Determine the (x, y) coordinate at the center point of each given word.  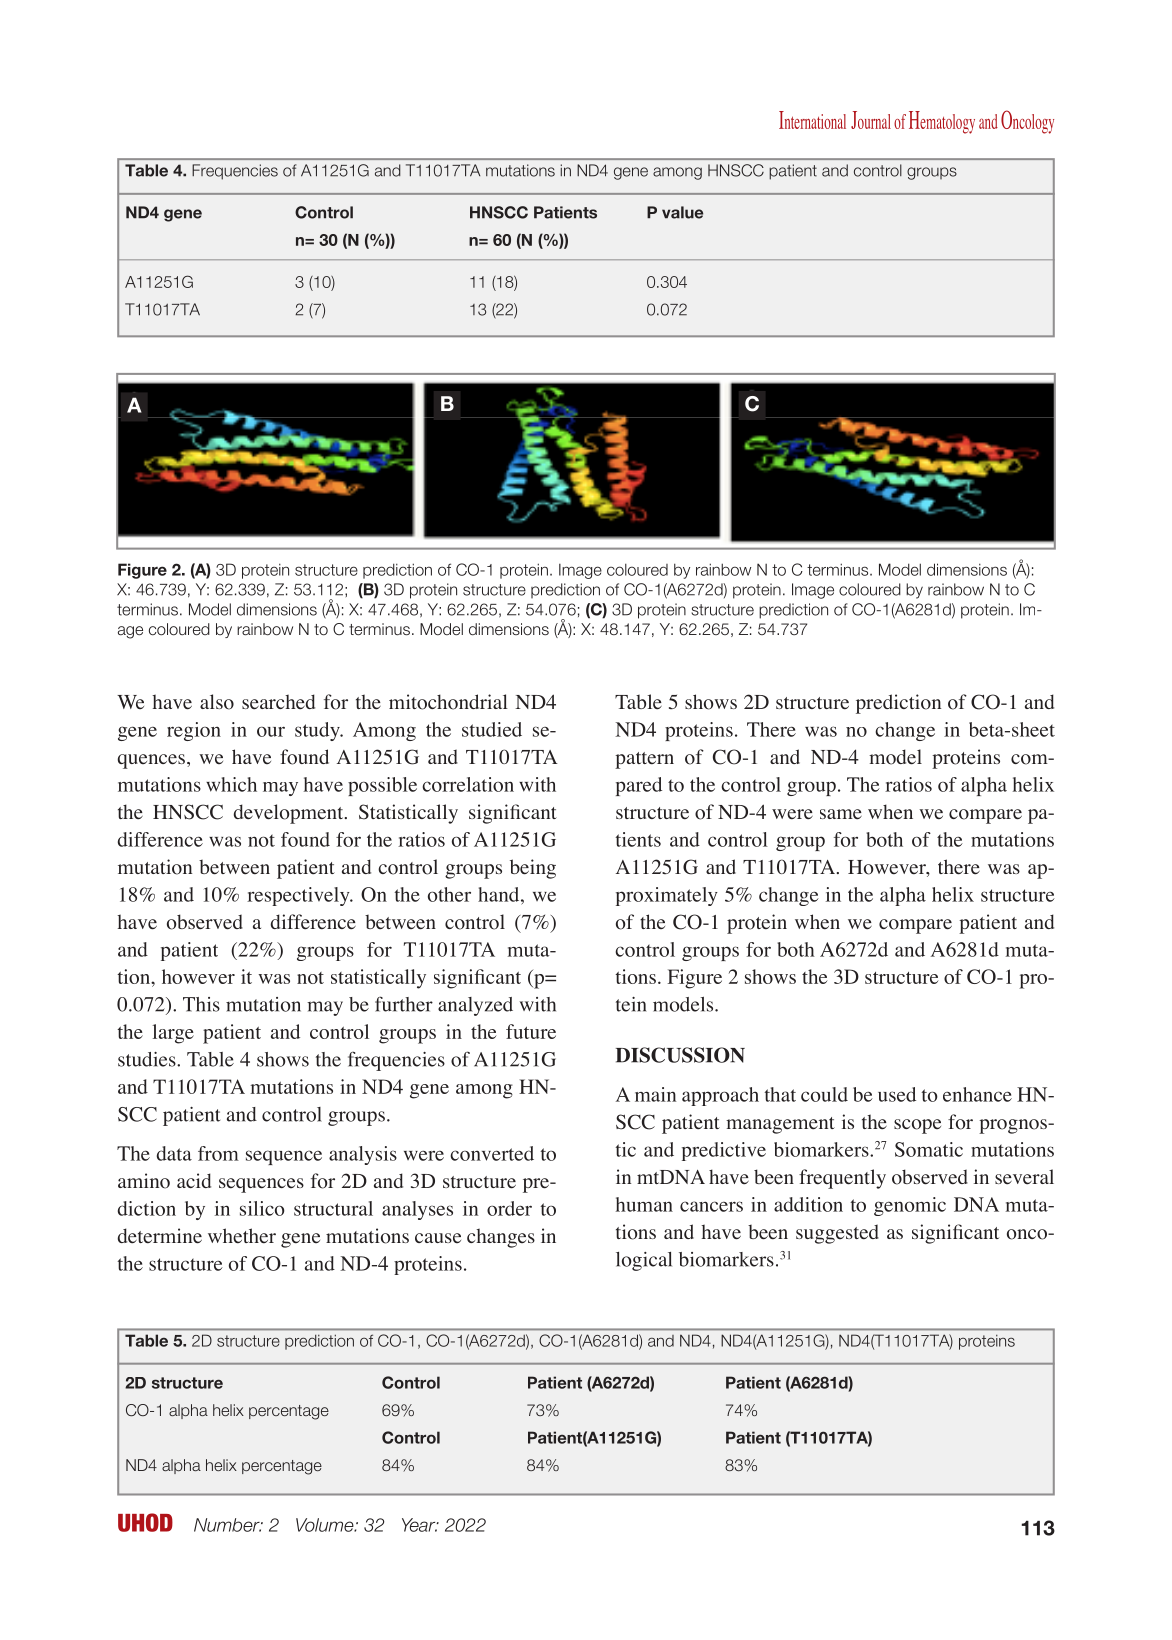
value (682, 212)
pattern (644, 760)
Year (420, 1525)
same (841, 814)
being (533, 869)
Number (228, 1525)
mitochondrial (448, 702)
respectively (299, 896)
